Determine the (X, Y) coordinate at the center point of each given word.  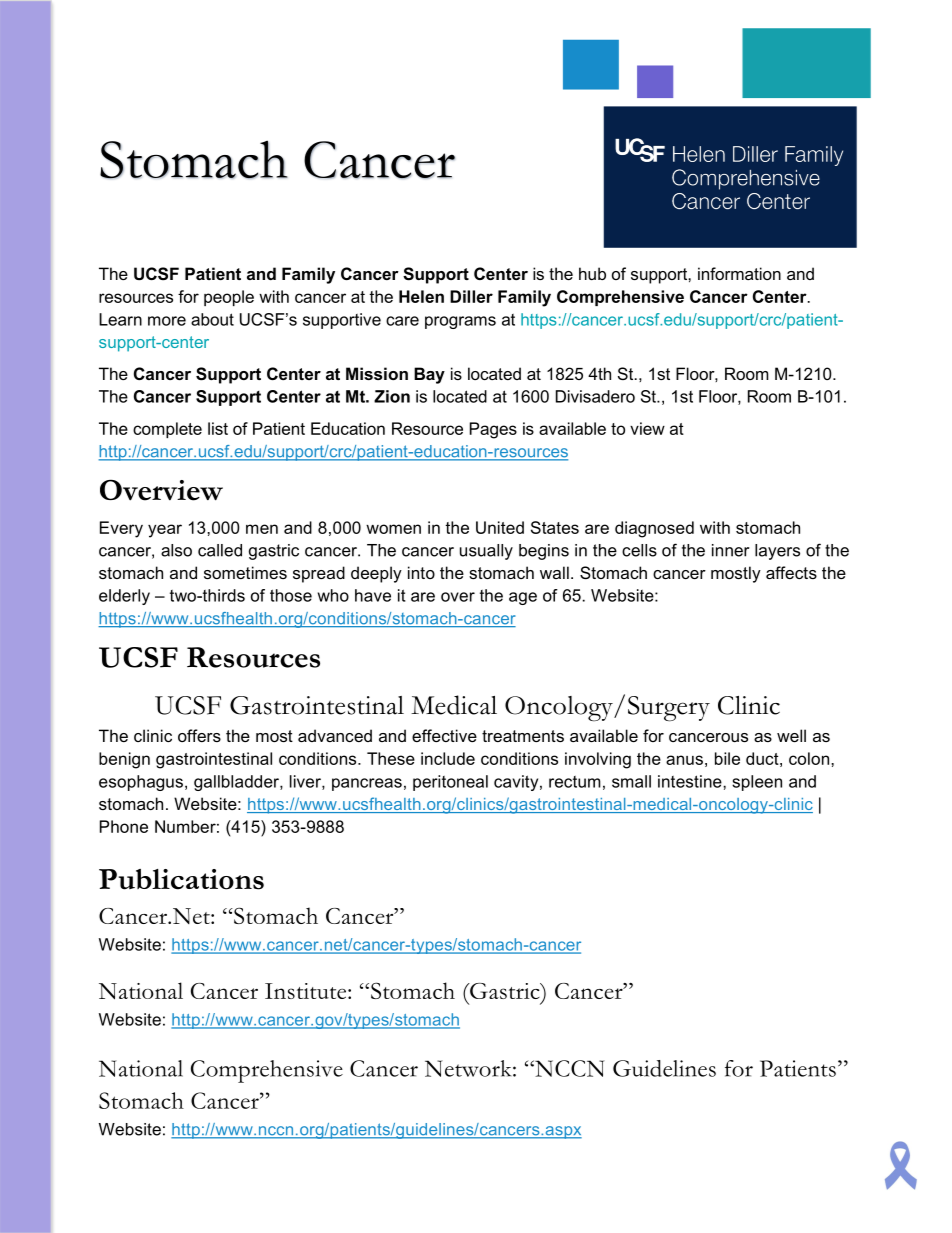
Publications (181, 879)
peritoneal (450, 783)
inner (730, 550)
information (739, 273)
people (229, 298)
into (421, 572)
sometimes (245, 572)
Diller (471, 296)
